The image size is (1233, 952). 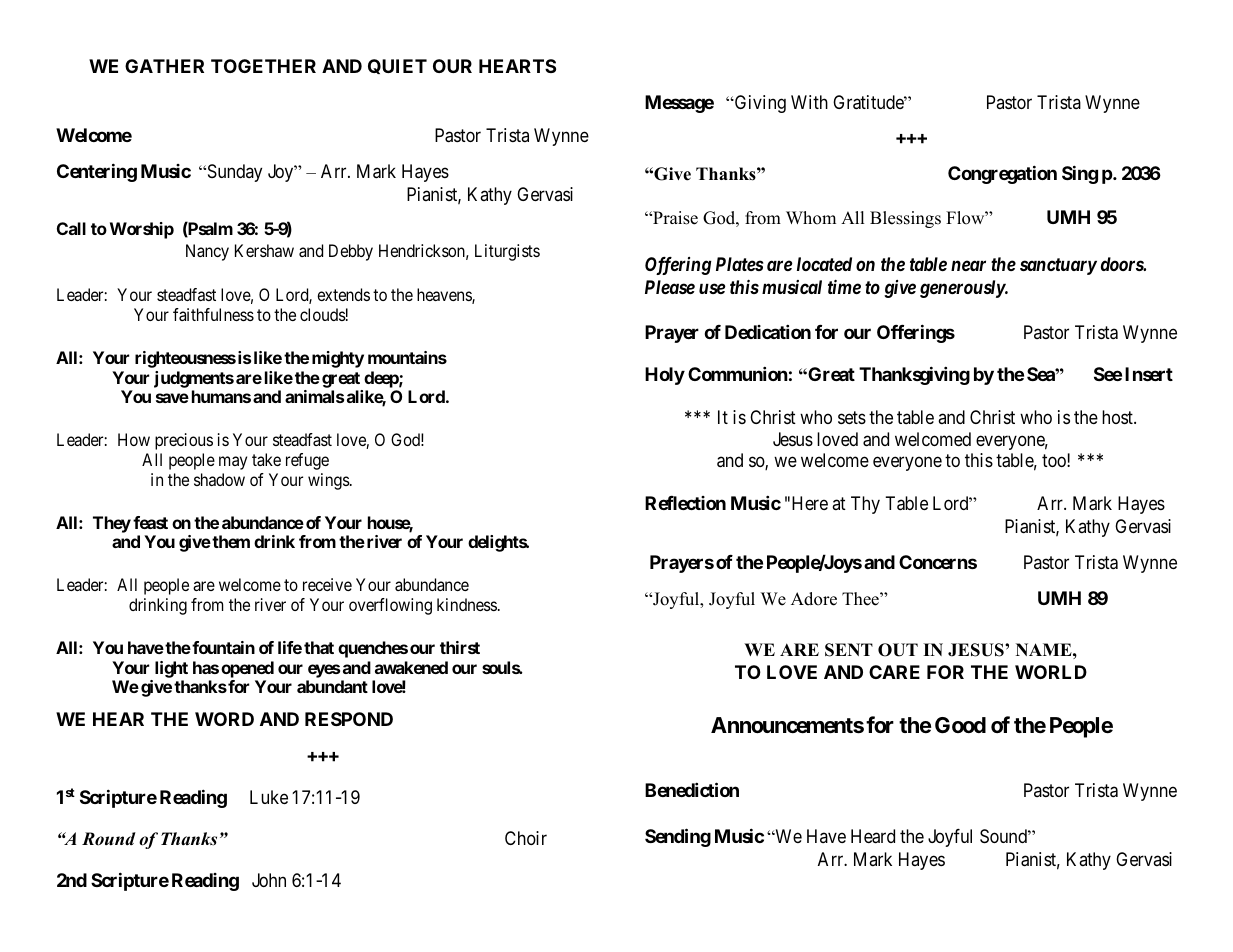 What do you see at coordinates (960, 725) in the image?
I see `Good` at bounding box center [960, 725].
